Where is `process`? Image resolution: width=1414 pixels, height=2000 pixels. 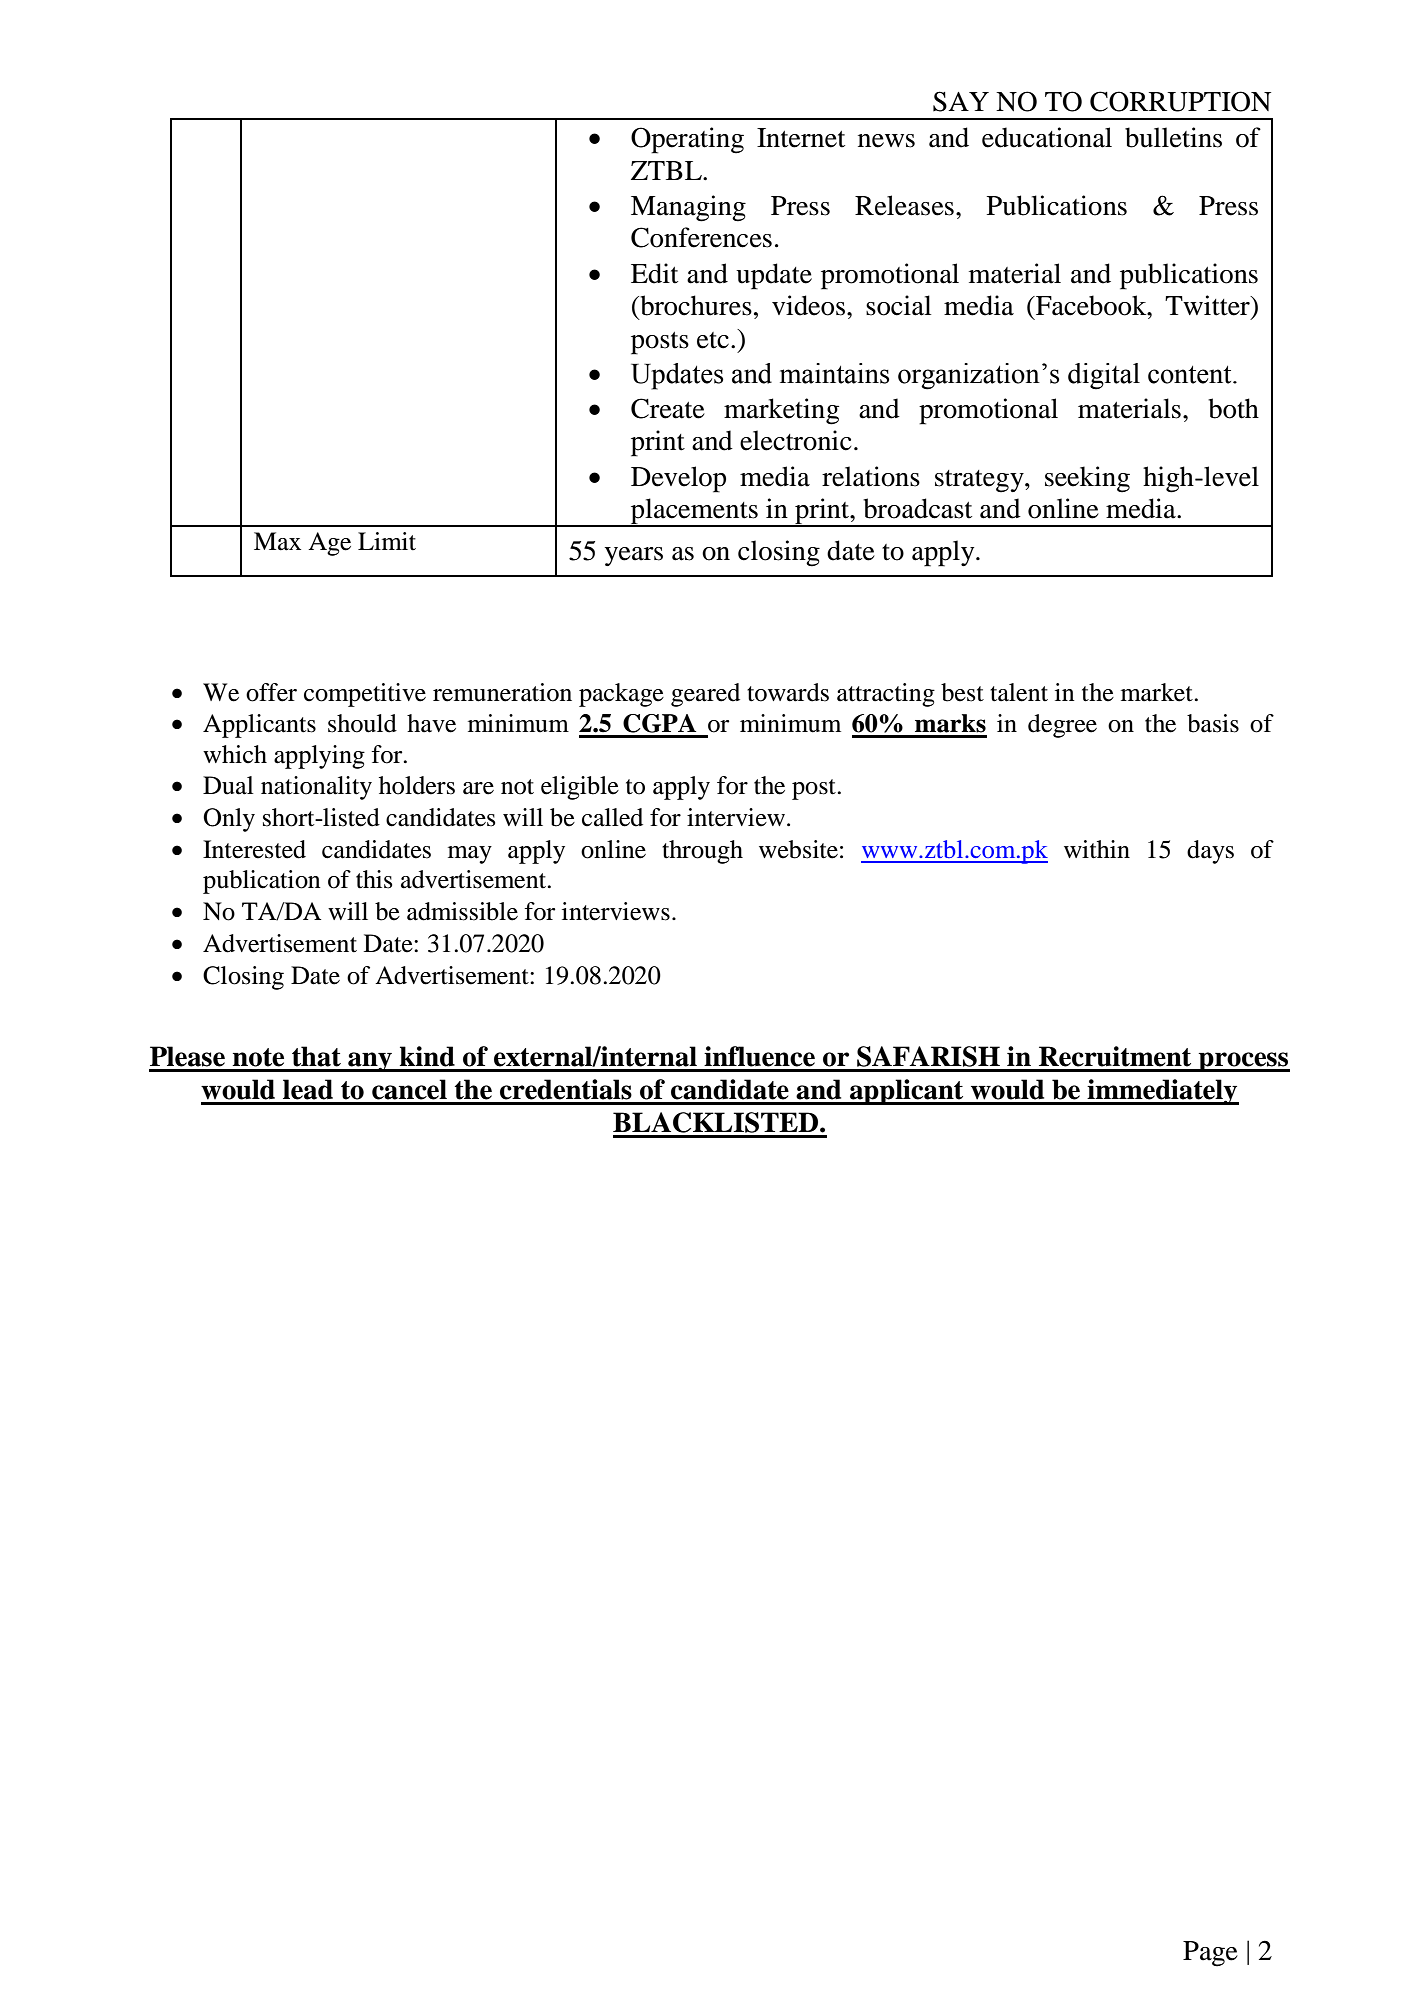 process is located at coordinates (1243, 1062).
